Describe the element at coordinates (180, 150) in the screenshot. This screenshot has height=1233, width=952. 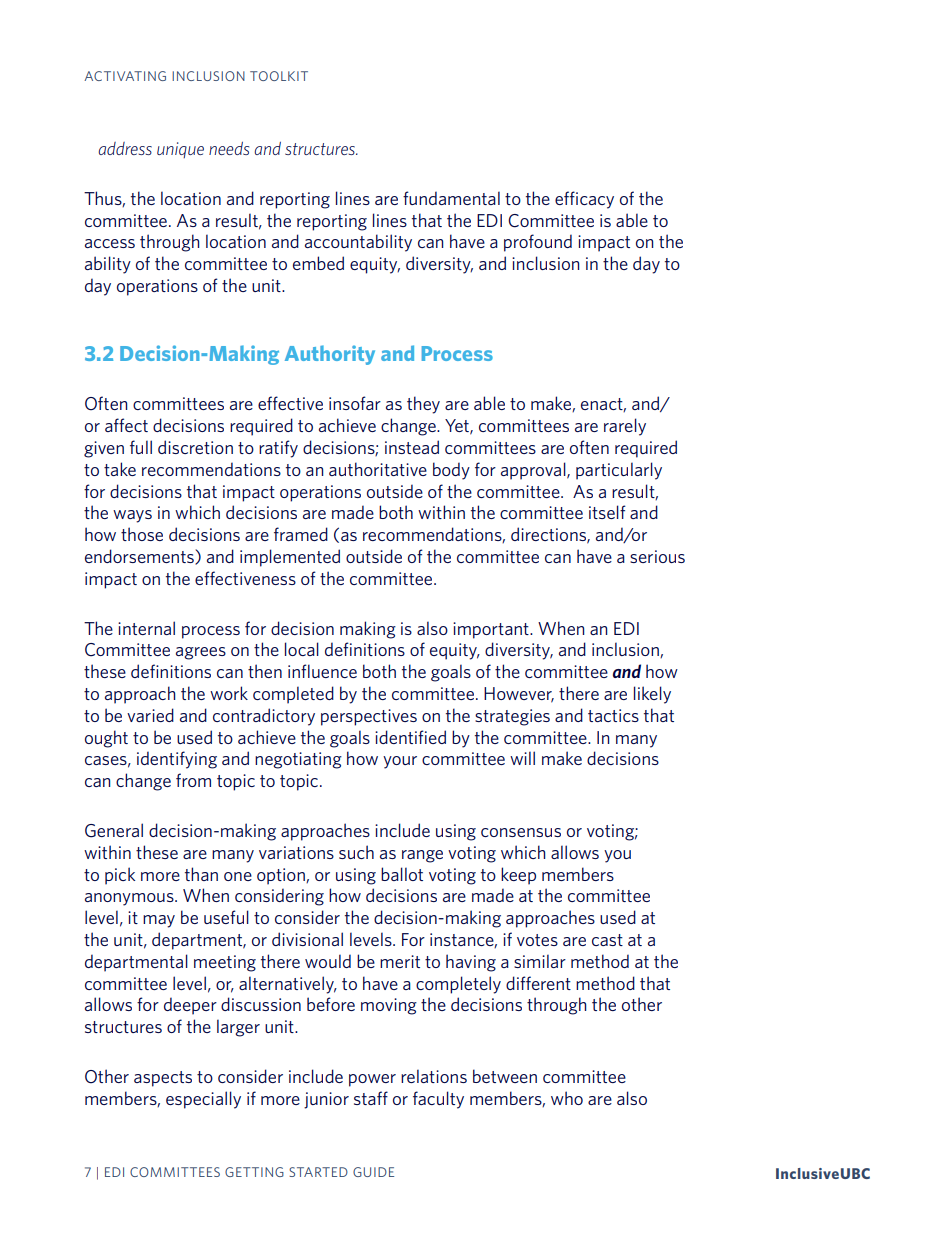
I see `unique` at that location.
